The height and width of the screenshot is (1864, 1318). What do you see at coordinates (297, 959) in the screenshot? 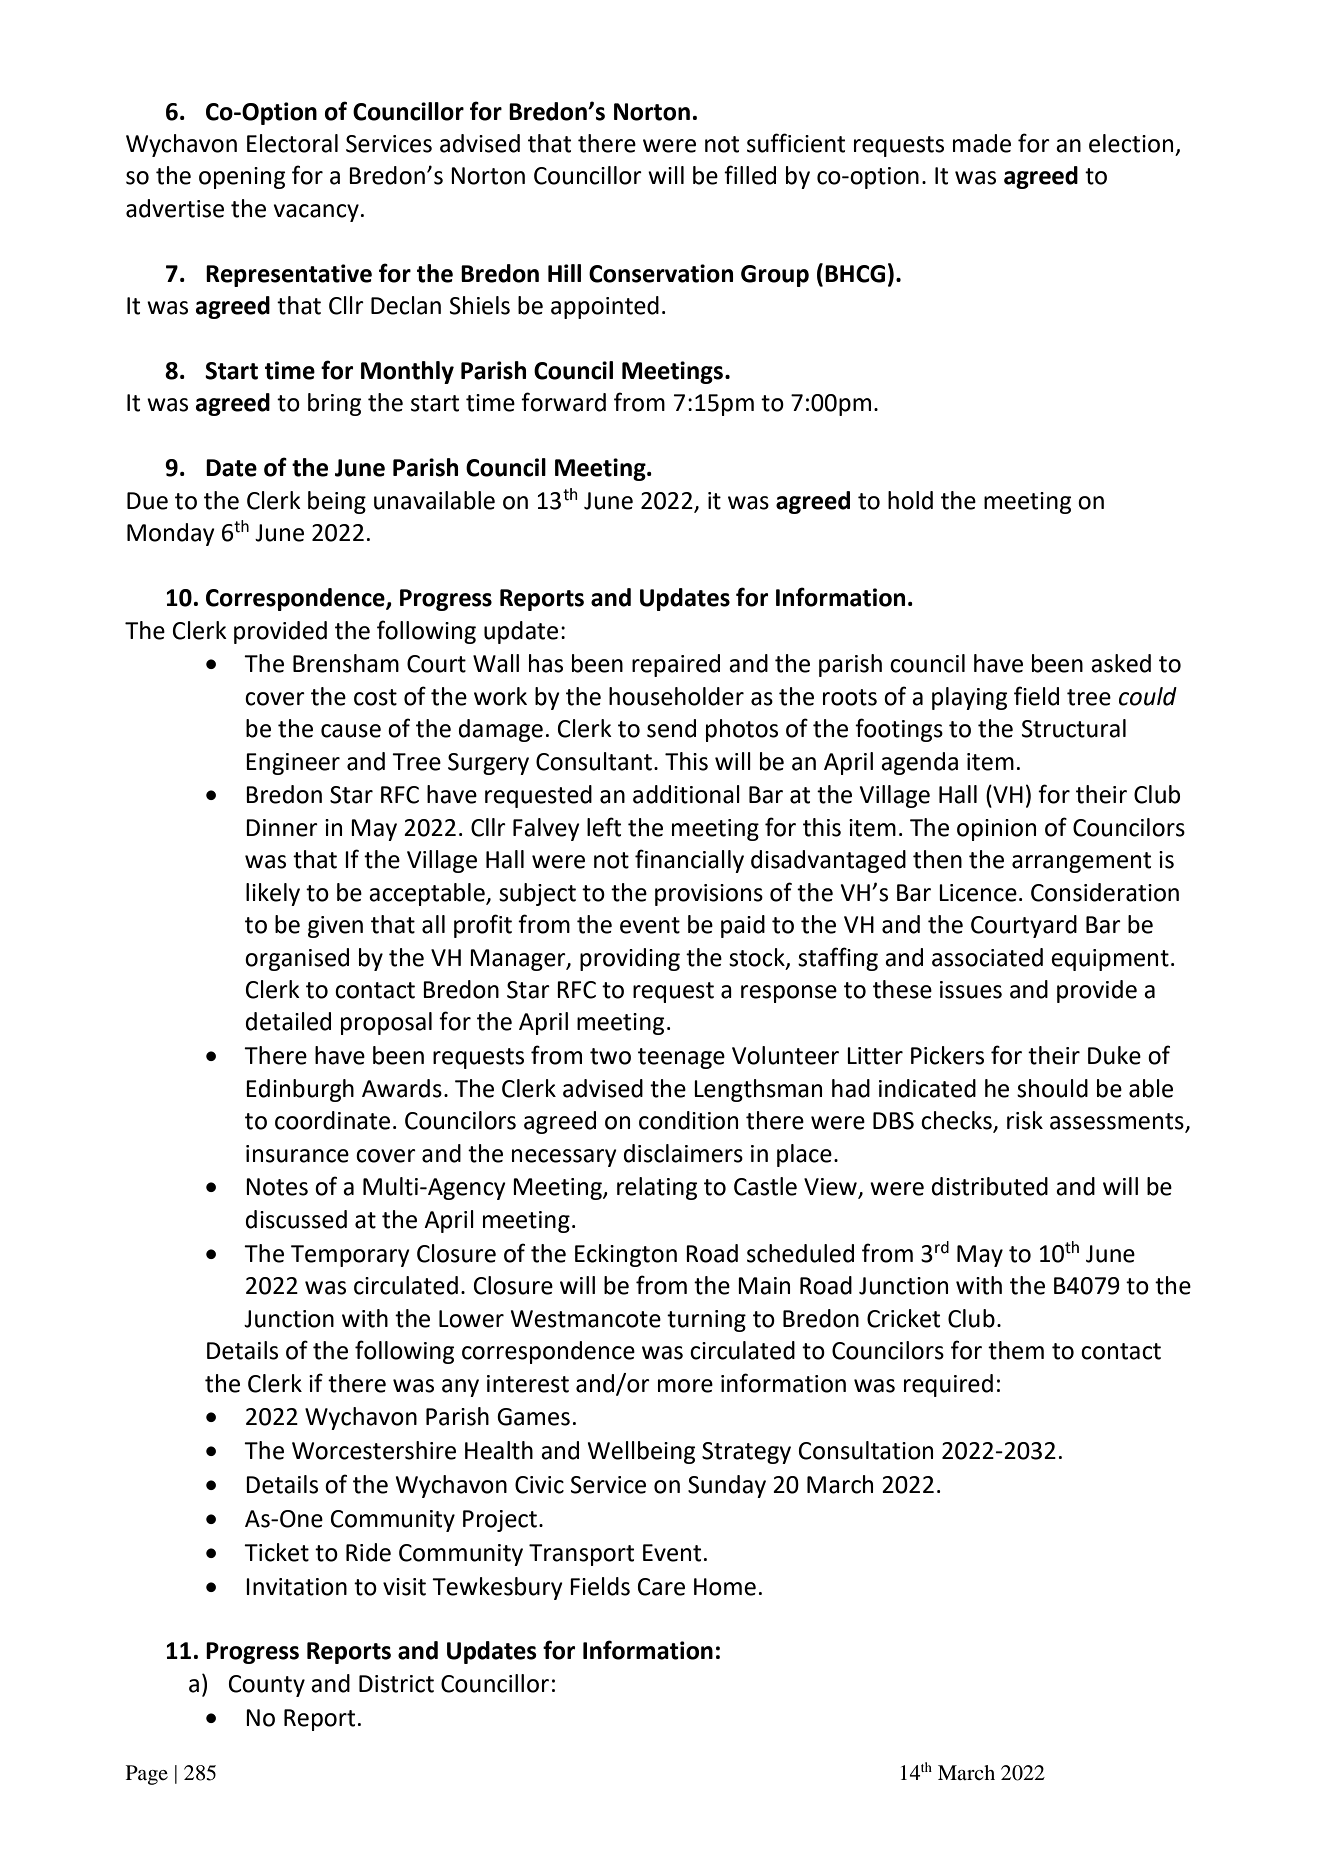
I see `organised` at bounding box center [297, 959].
